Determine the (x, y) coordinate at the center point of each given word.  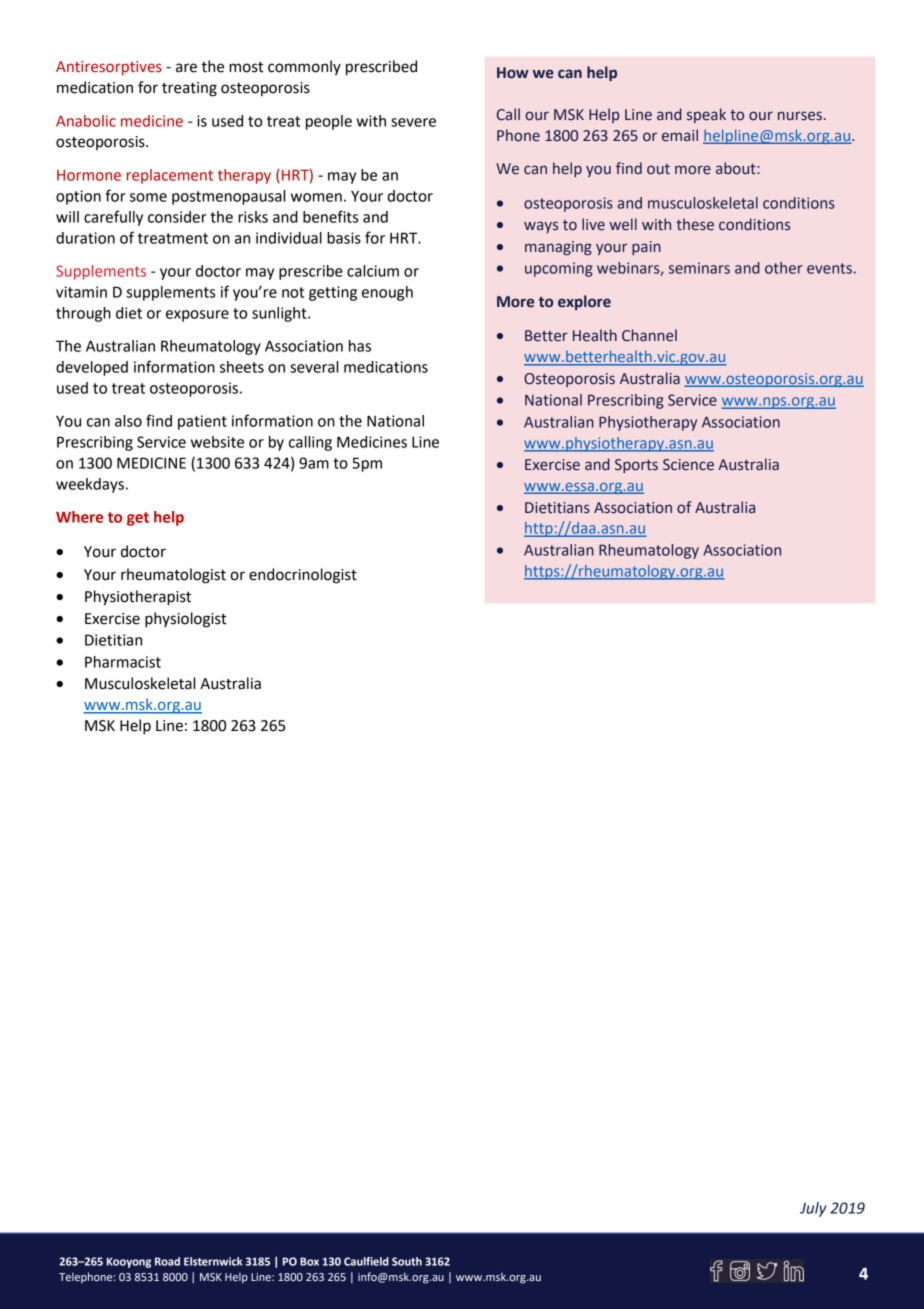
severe (413, 122)
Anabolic (86, 121)
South (407, 1261)
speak (706, 115)
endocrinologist (303, 576)
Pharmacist (123, 662)
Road (167, 1261)
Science (688, 465)
